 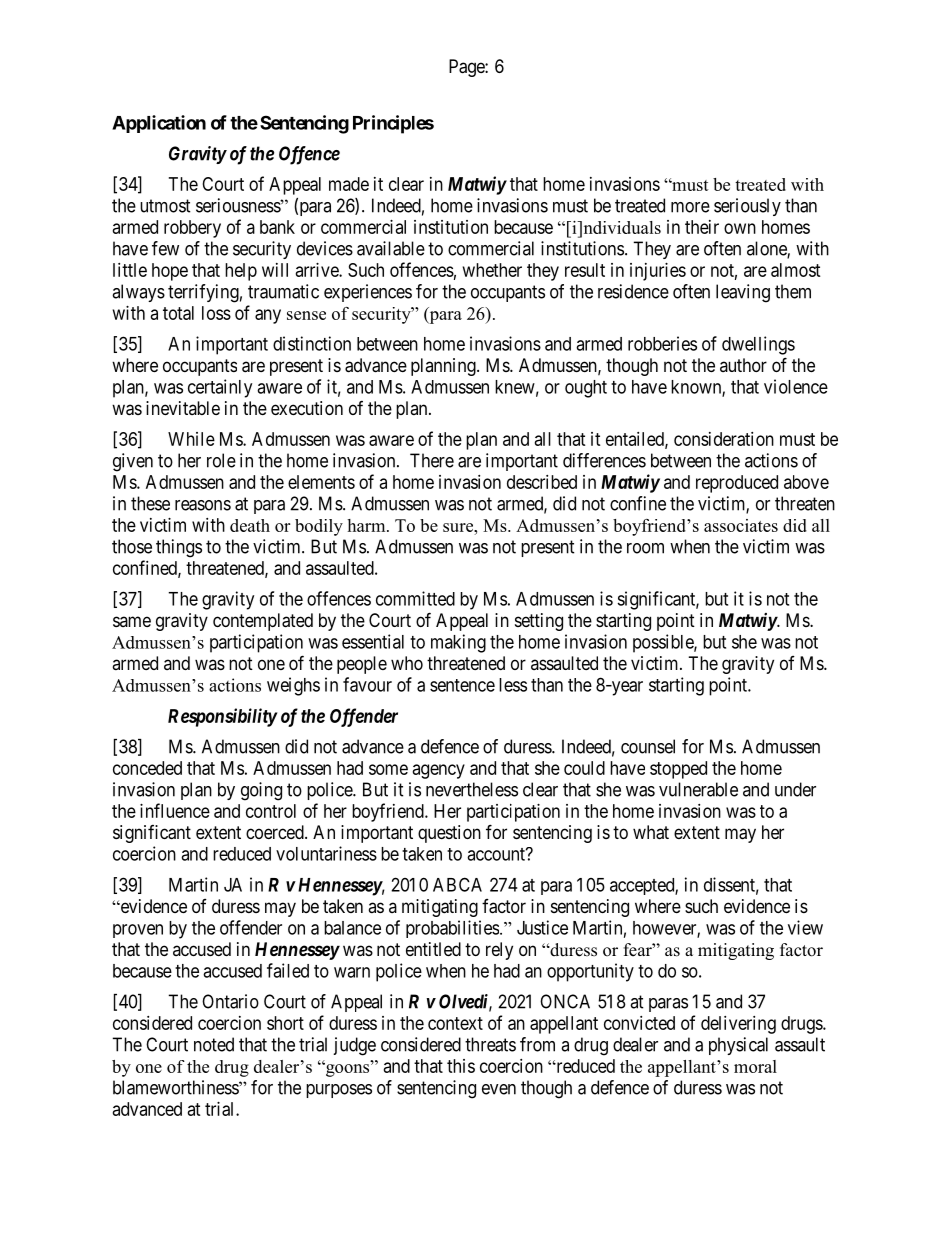 I want to click on associates, so click(x=741, y=525).
